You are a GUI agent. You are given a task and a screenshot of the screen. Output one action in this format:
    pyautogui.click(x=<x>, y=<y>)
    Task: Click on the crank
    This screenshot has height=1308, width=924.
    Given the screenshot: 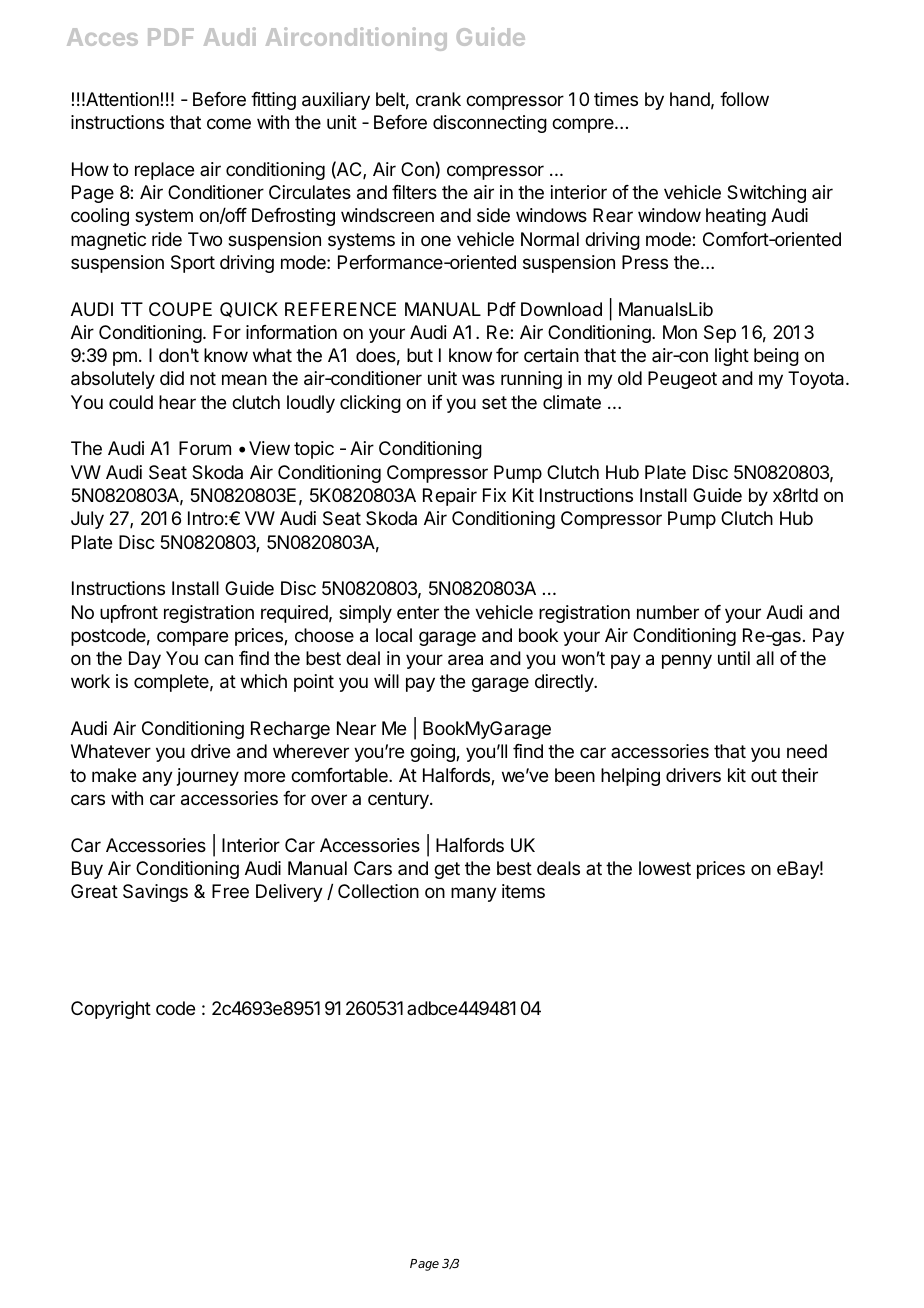 What is the action you would take?
    pyautogui.click(x=438, y=99)
